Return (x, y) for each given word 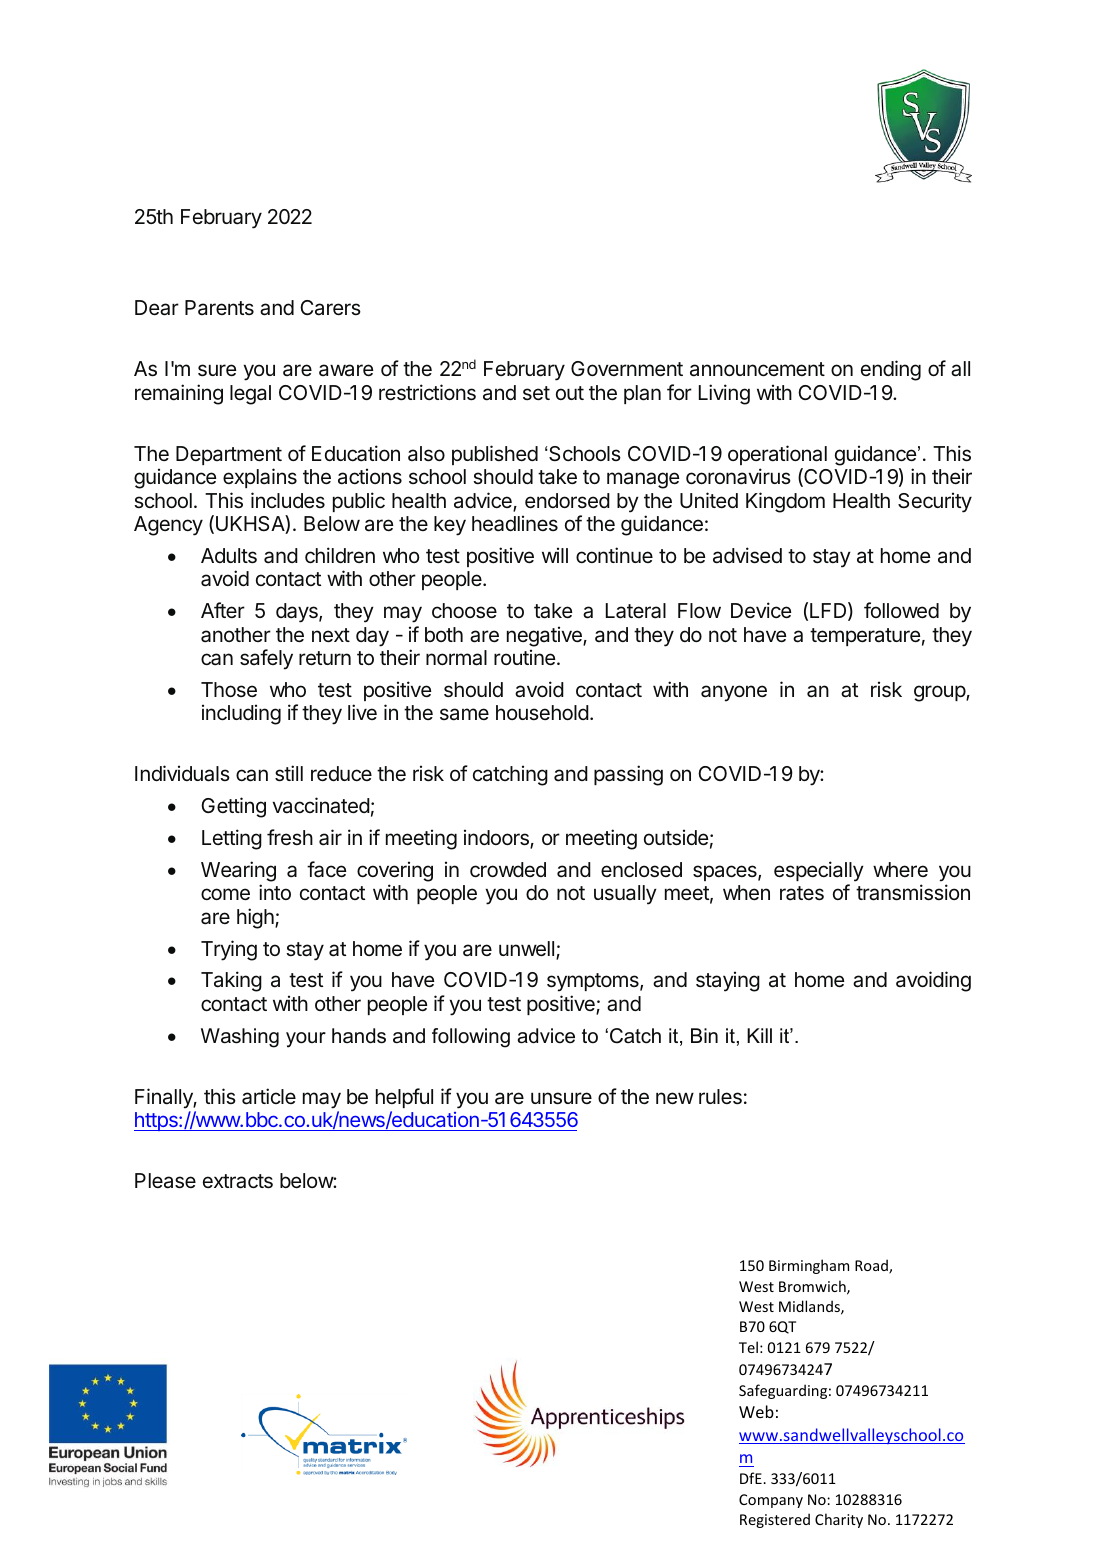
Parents (219, 307)
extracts (238, 1181)
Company (771, 1501)
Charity (839, 1520)
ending (891, 370)
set (536, 393)
